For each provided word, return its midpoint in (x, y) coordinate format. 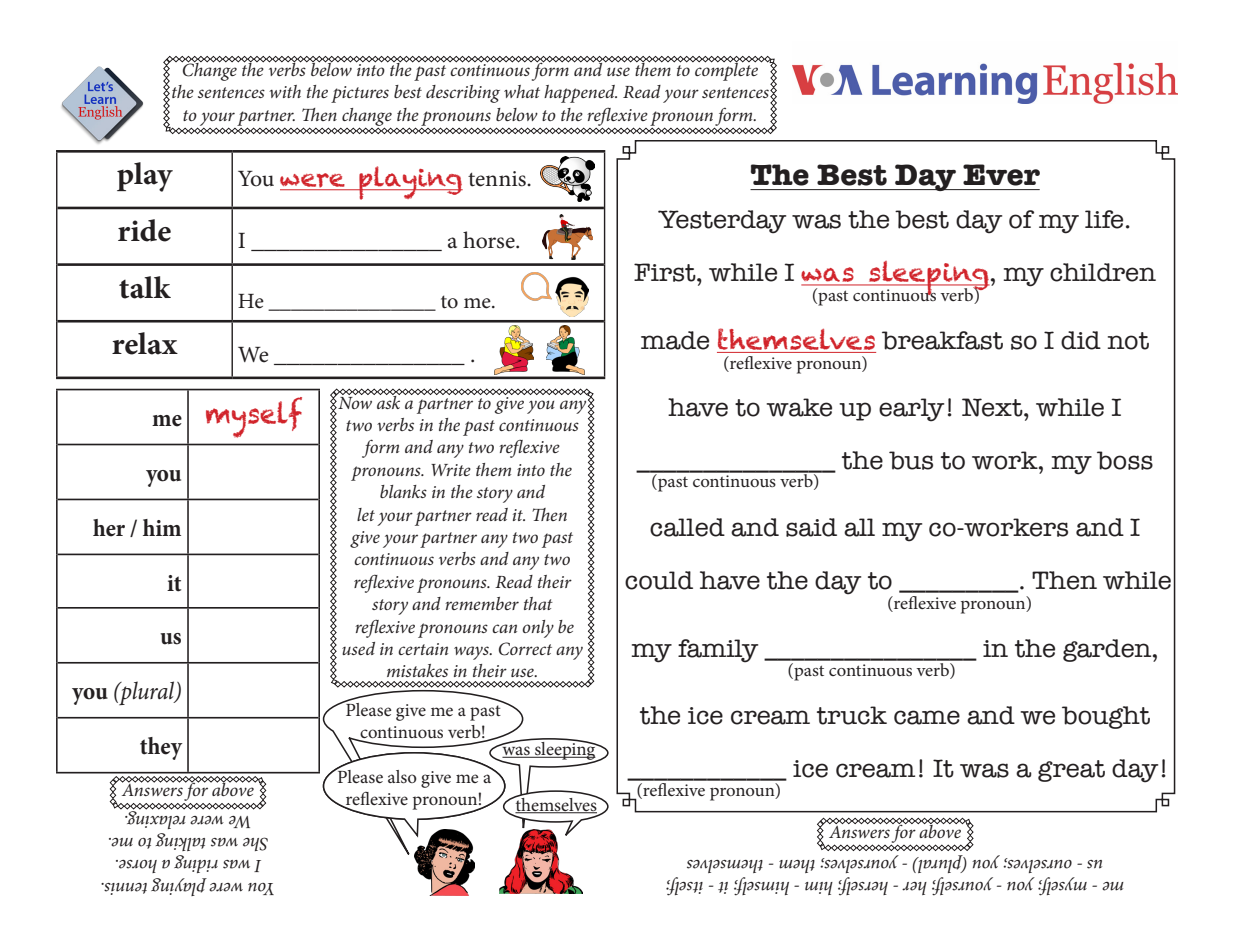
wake (799, 407)
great (1071, 771)
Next (993, 407)
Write (451, 470)
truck (852, 715)
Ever (1001, 175)
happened (580, 94)
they (161, 748)
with (285, 91)
